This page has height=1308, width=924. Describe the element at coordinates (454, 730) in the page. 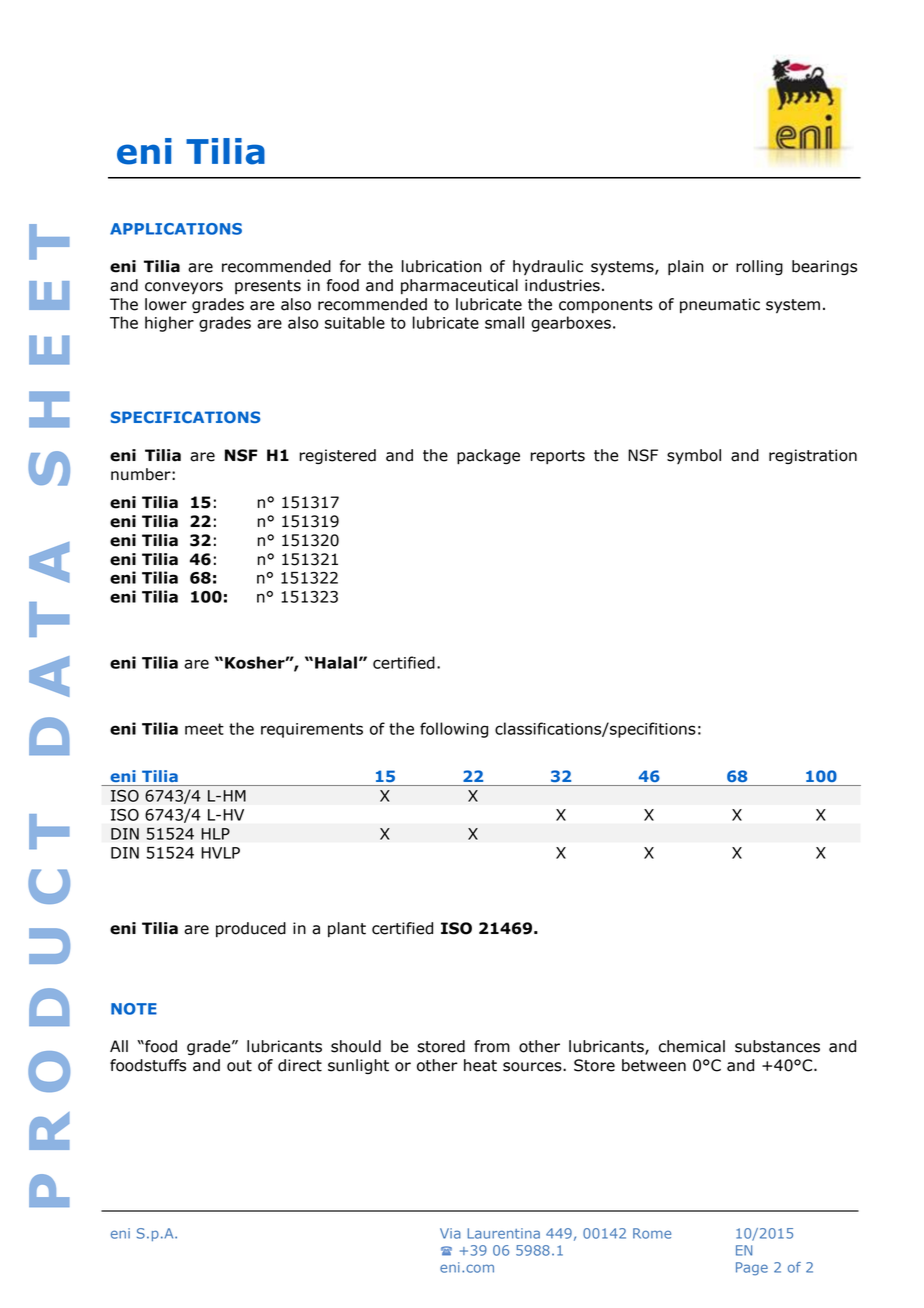

I see `following` at that location.
